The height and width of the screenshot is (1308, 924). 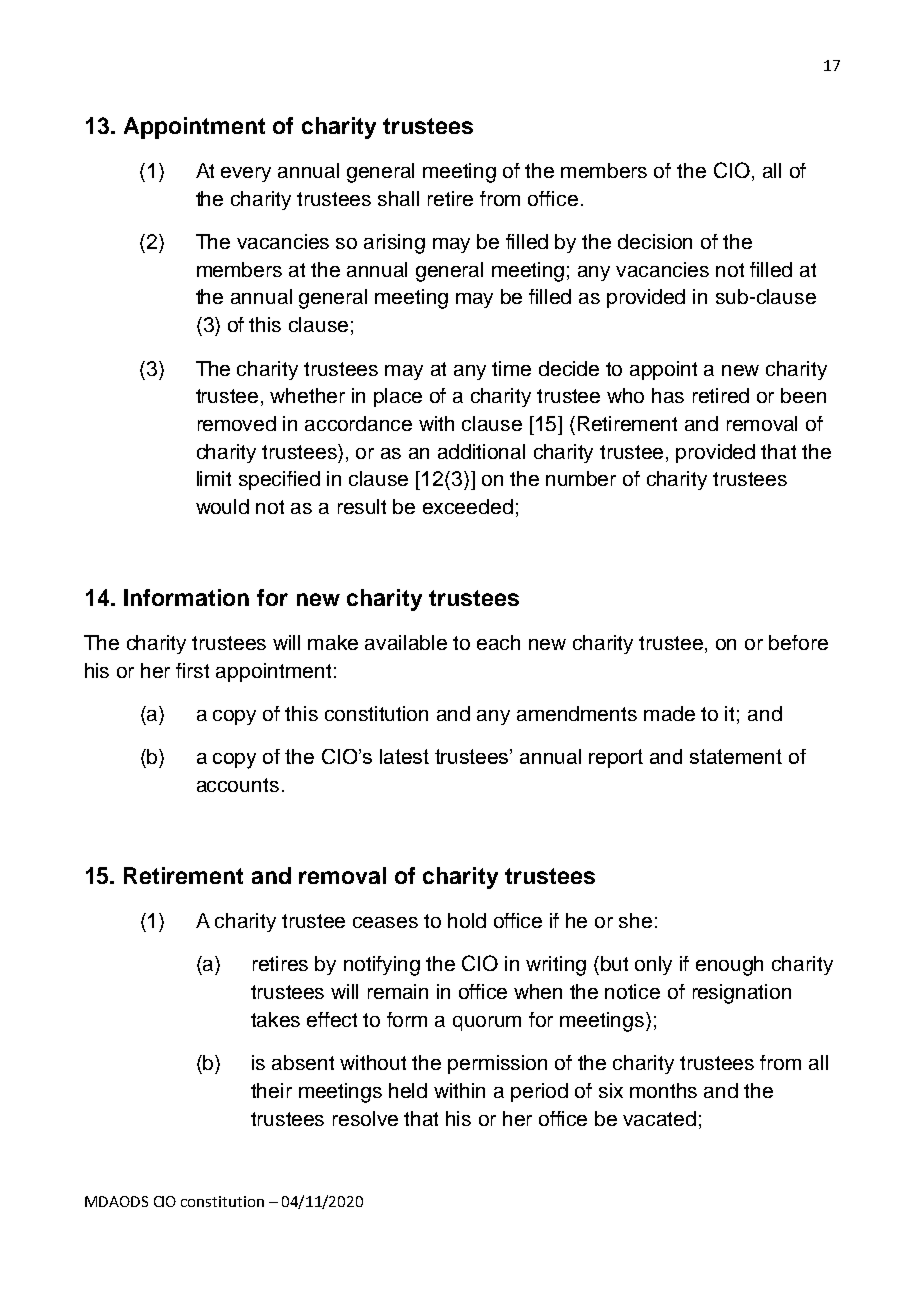 What do you see at coordinates (498, 642) in the screenshot?
I see `each` at bounding box center [498, 642].
